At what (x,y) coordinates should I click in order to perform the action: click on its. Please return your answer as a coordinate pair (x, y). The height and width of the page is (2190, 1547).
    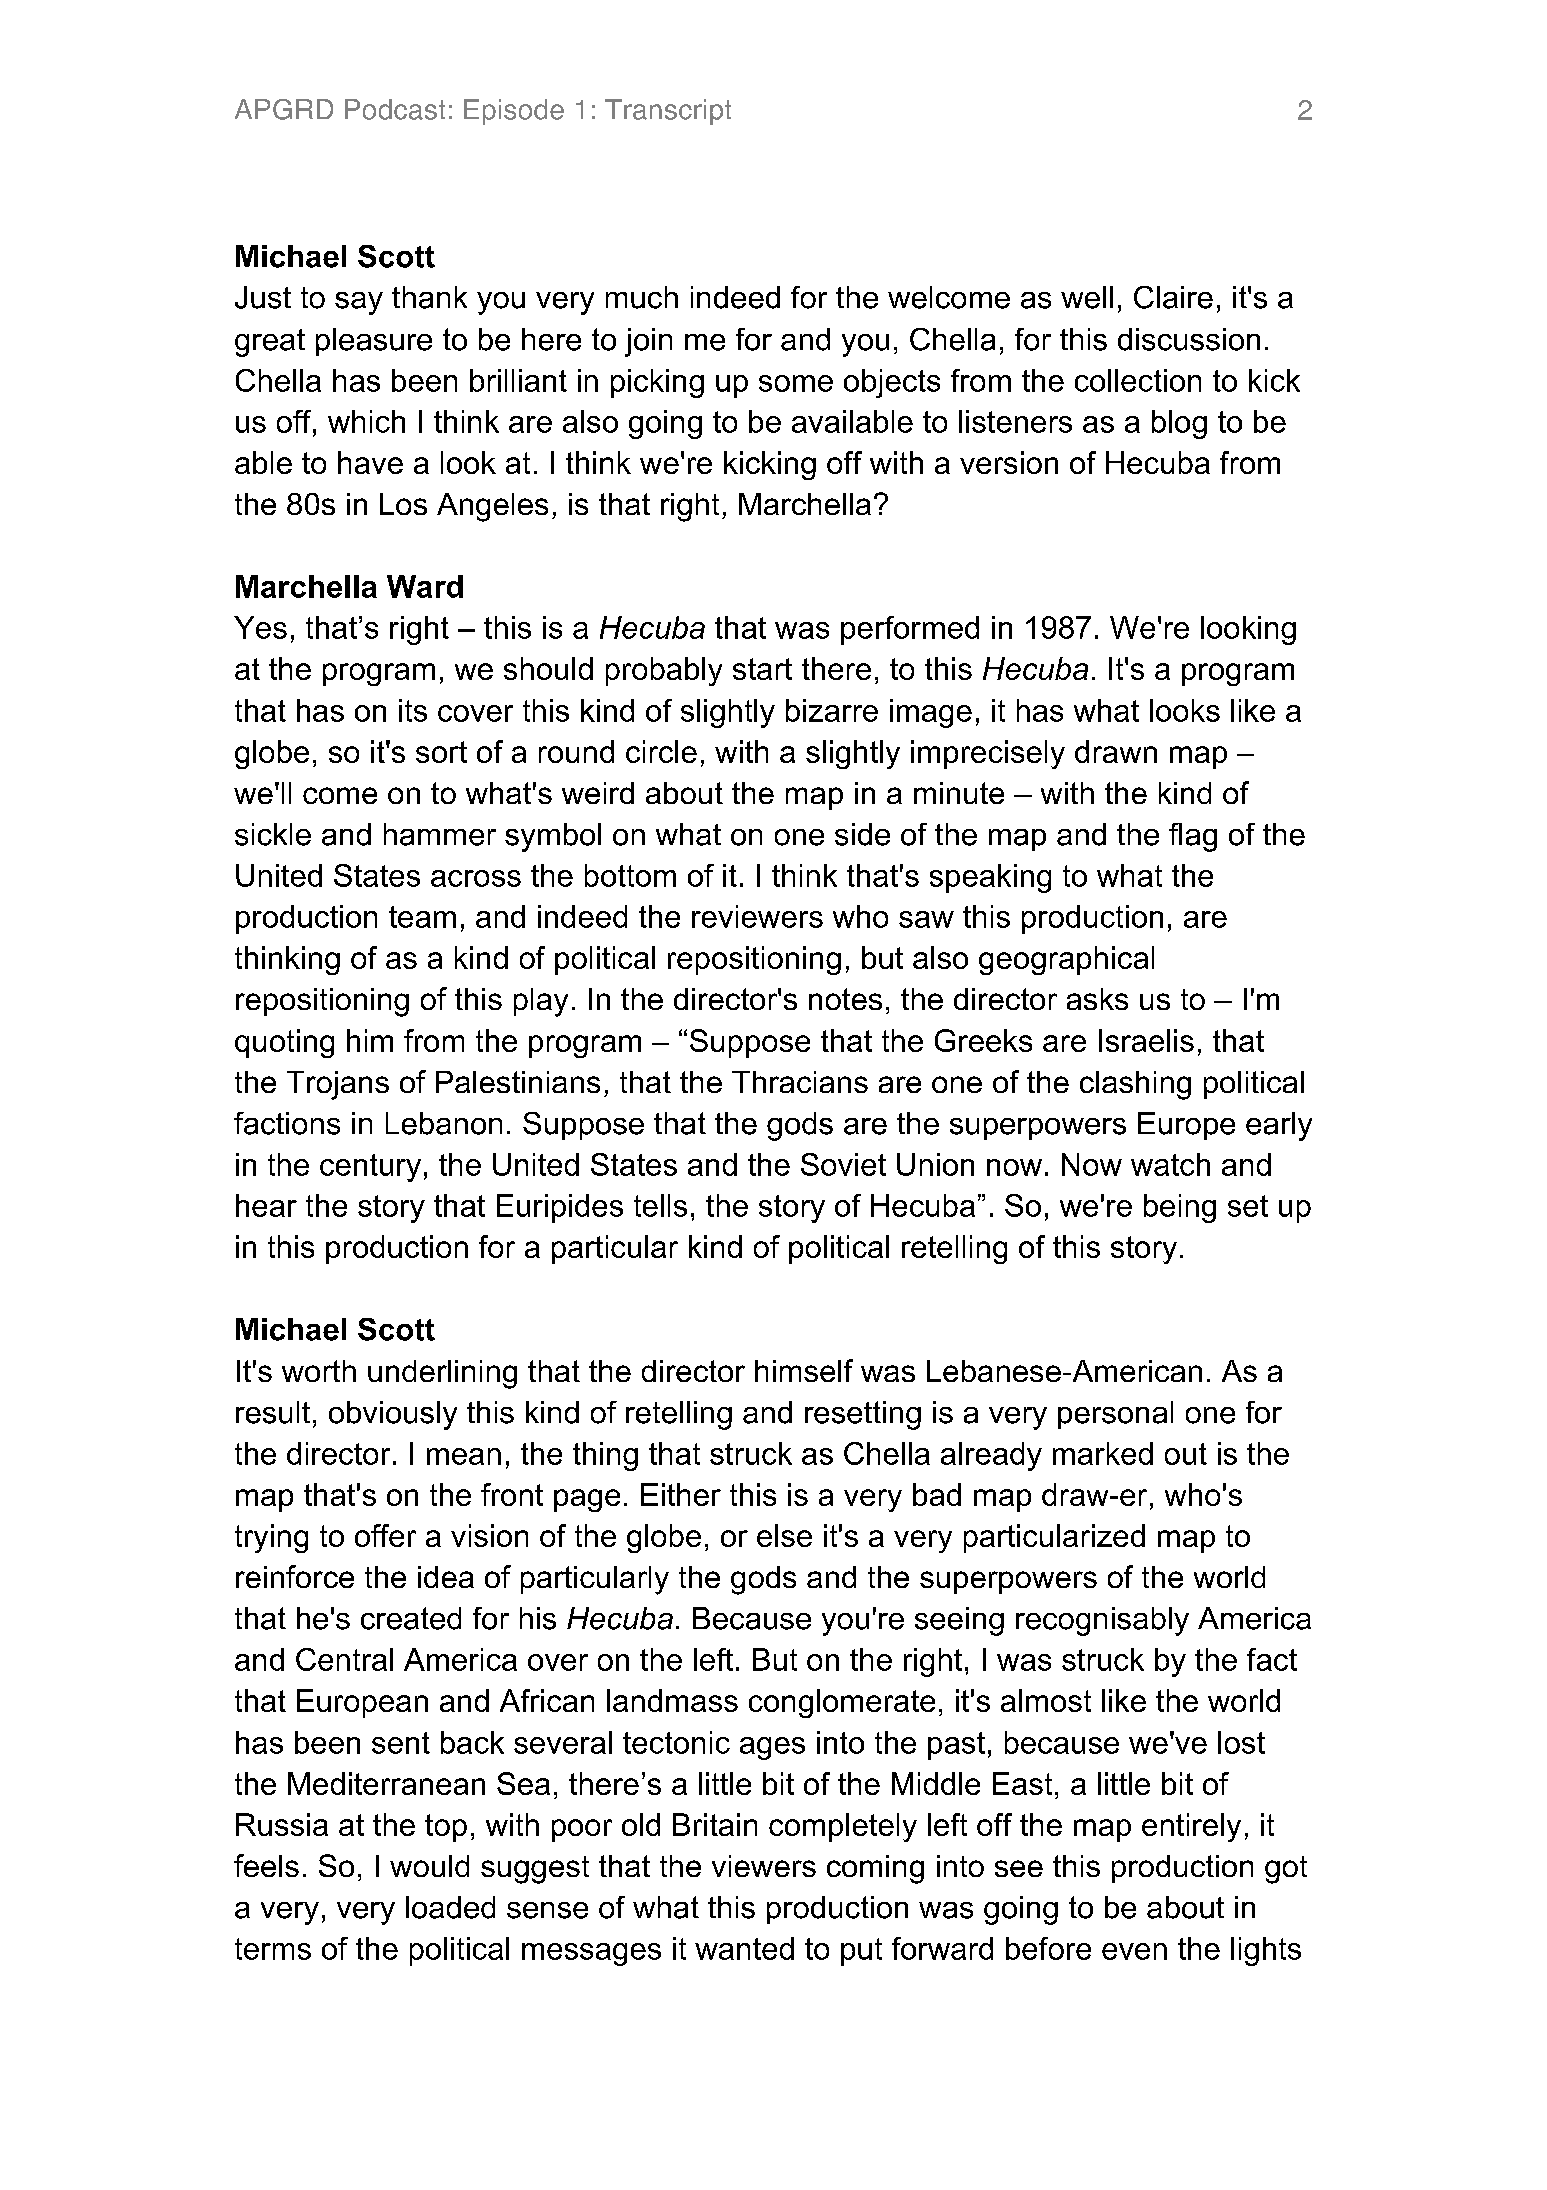
    Looking at the image, I should click on (413, 710).
